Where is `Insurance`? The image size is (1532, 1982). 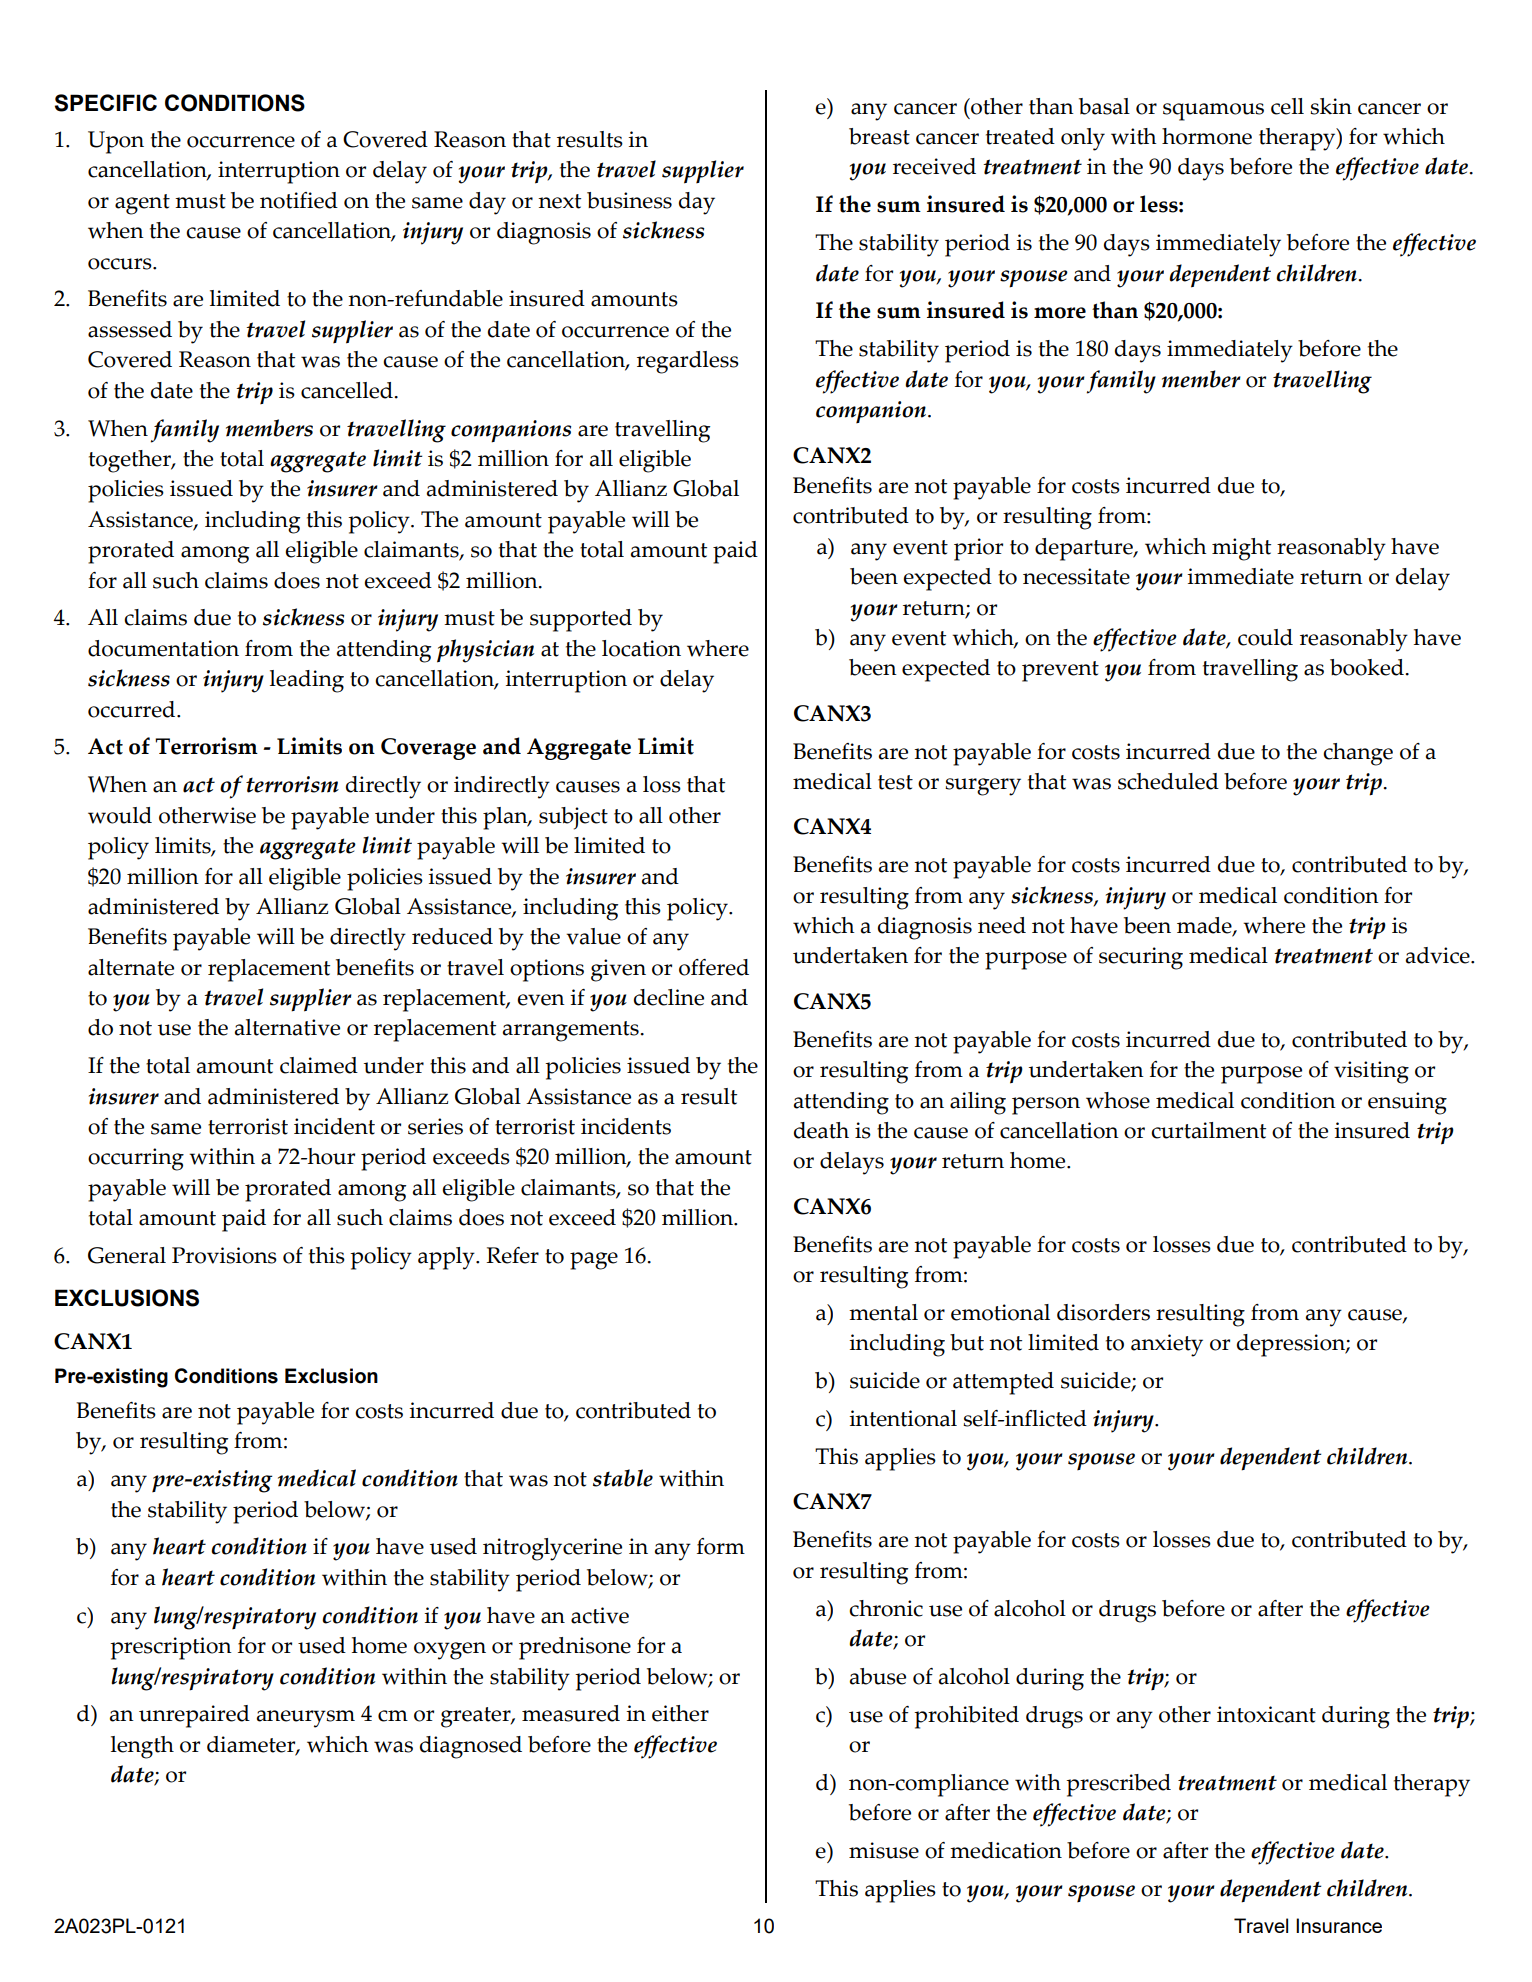 Insurance is located at coordinates (1339, 1925).
